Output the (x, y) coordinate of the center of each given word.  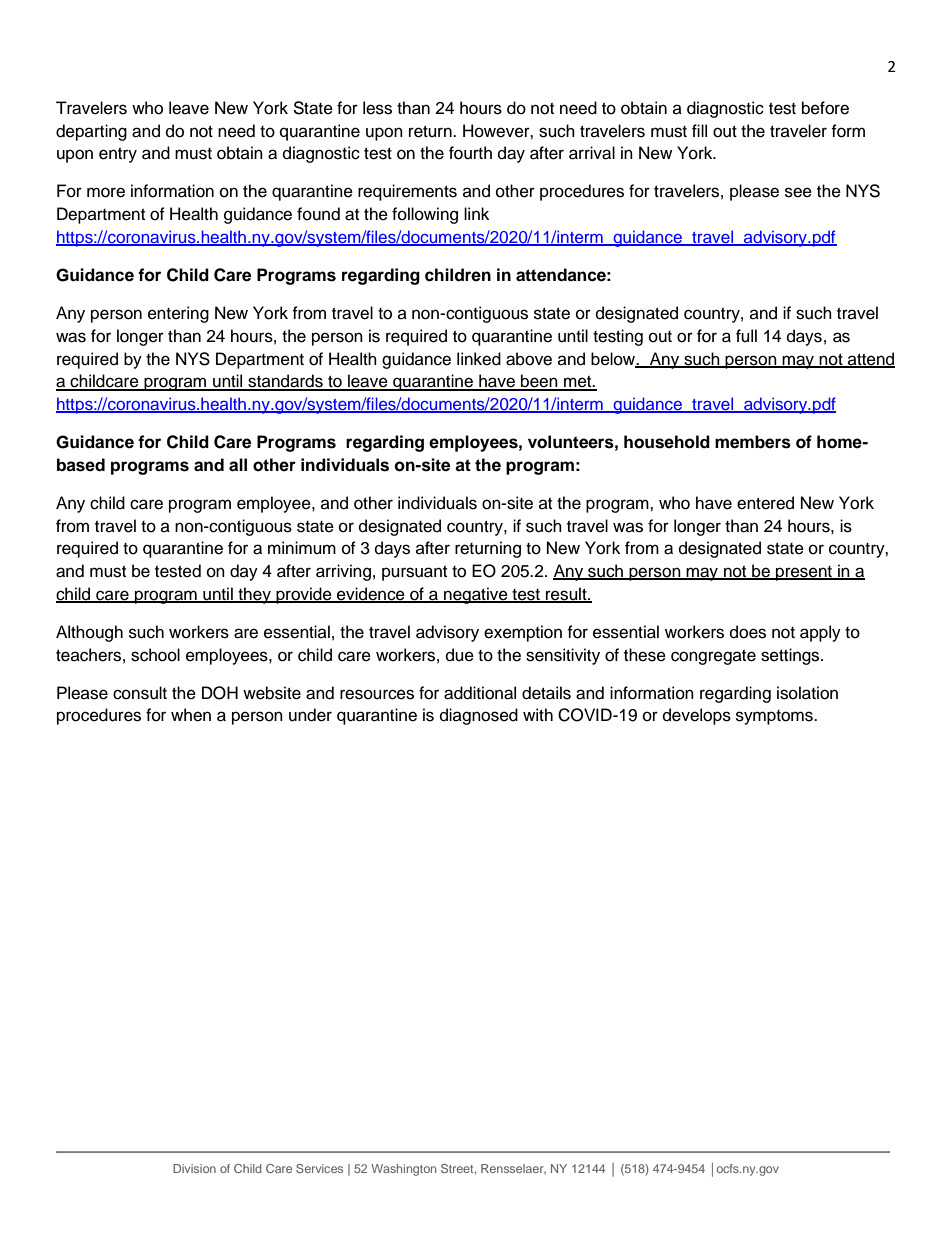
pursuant (414, 573)
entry (118, 155)
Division (194, 1168)
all (238, 465)
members (753, 442)
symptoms (775, 717)
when (191, 715)
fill (699, 130)
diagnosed (479, 716)
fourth (470, 153)
